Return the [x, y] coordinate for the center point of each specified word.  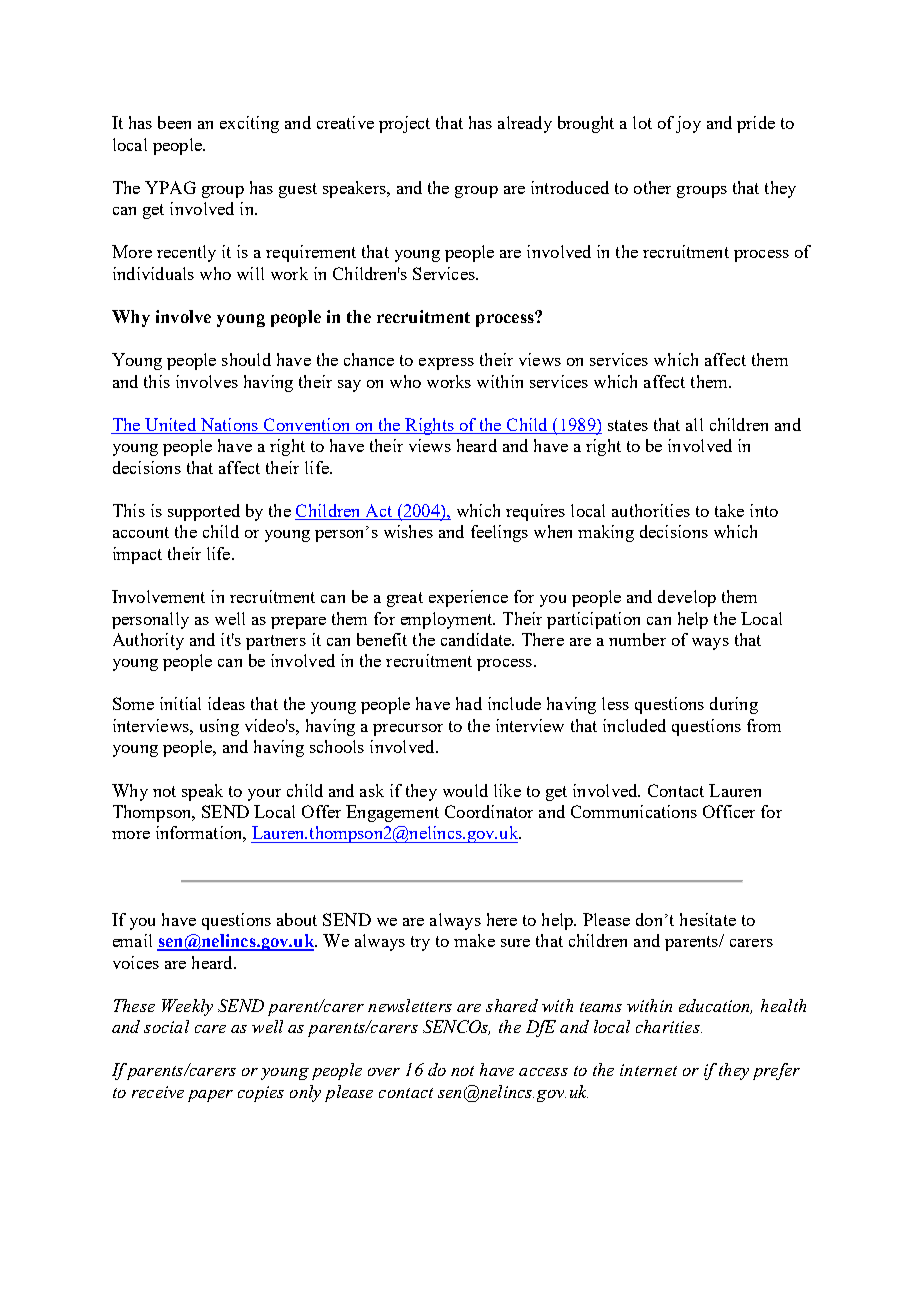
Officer [729, 811]
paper [210, 1096]
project [404, 124]
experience [468, 598]
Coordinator [489, 811]
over [384, 1072]
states [628, 425]
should [246, 359]
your [264, 795]
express [446, 364]
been [174, 122]
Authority [148, 641]
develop [687, 598]
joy [688, 124]
